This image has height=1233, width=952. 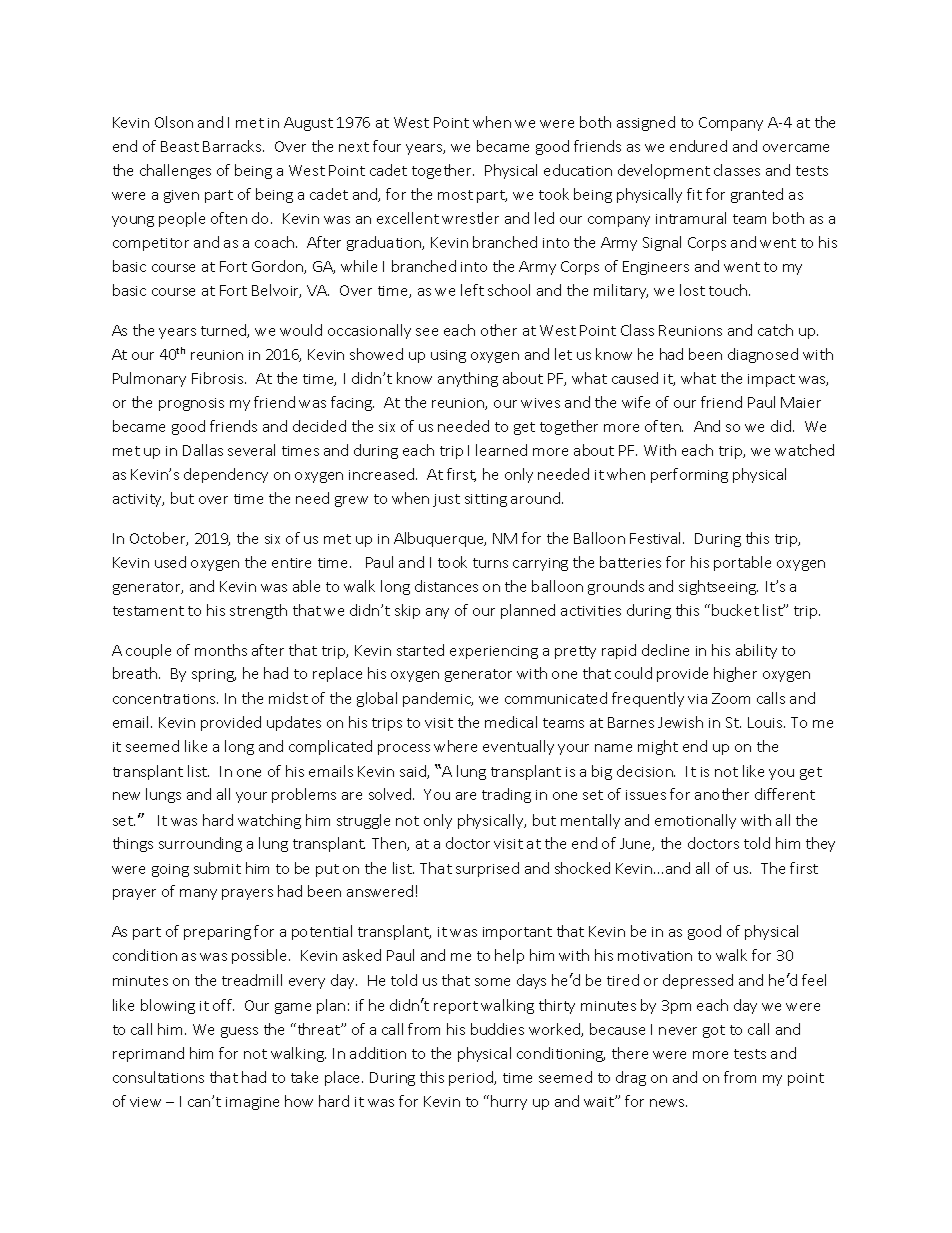 I want to click on period, so click(x=472, y=1078).
